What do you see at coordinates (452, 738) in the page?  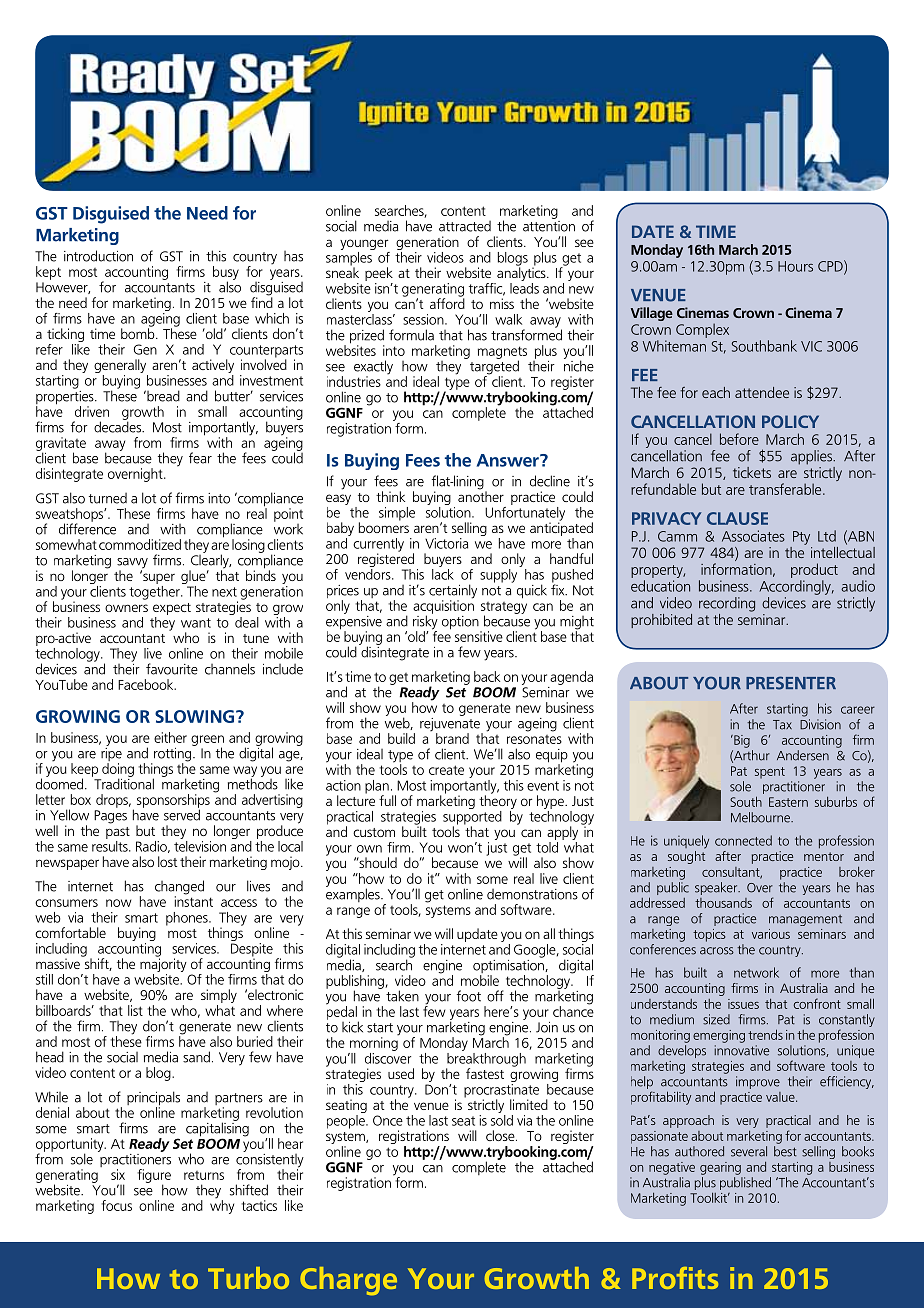 I see `brand` at bounding box center [452, 738].
